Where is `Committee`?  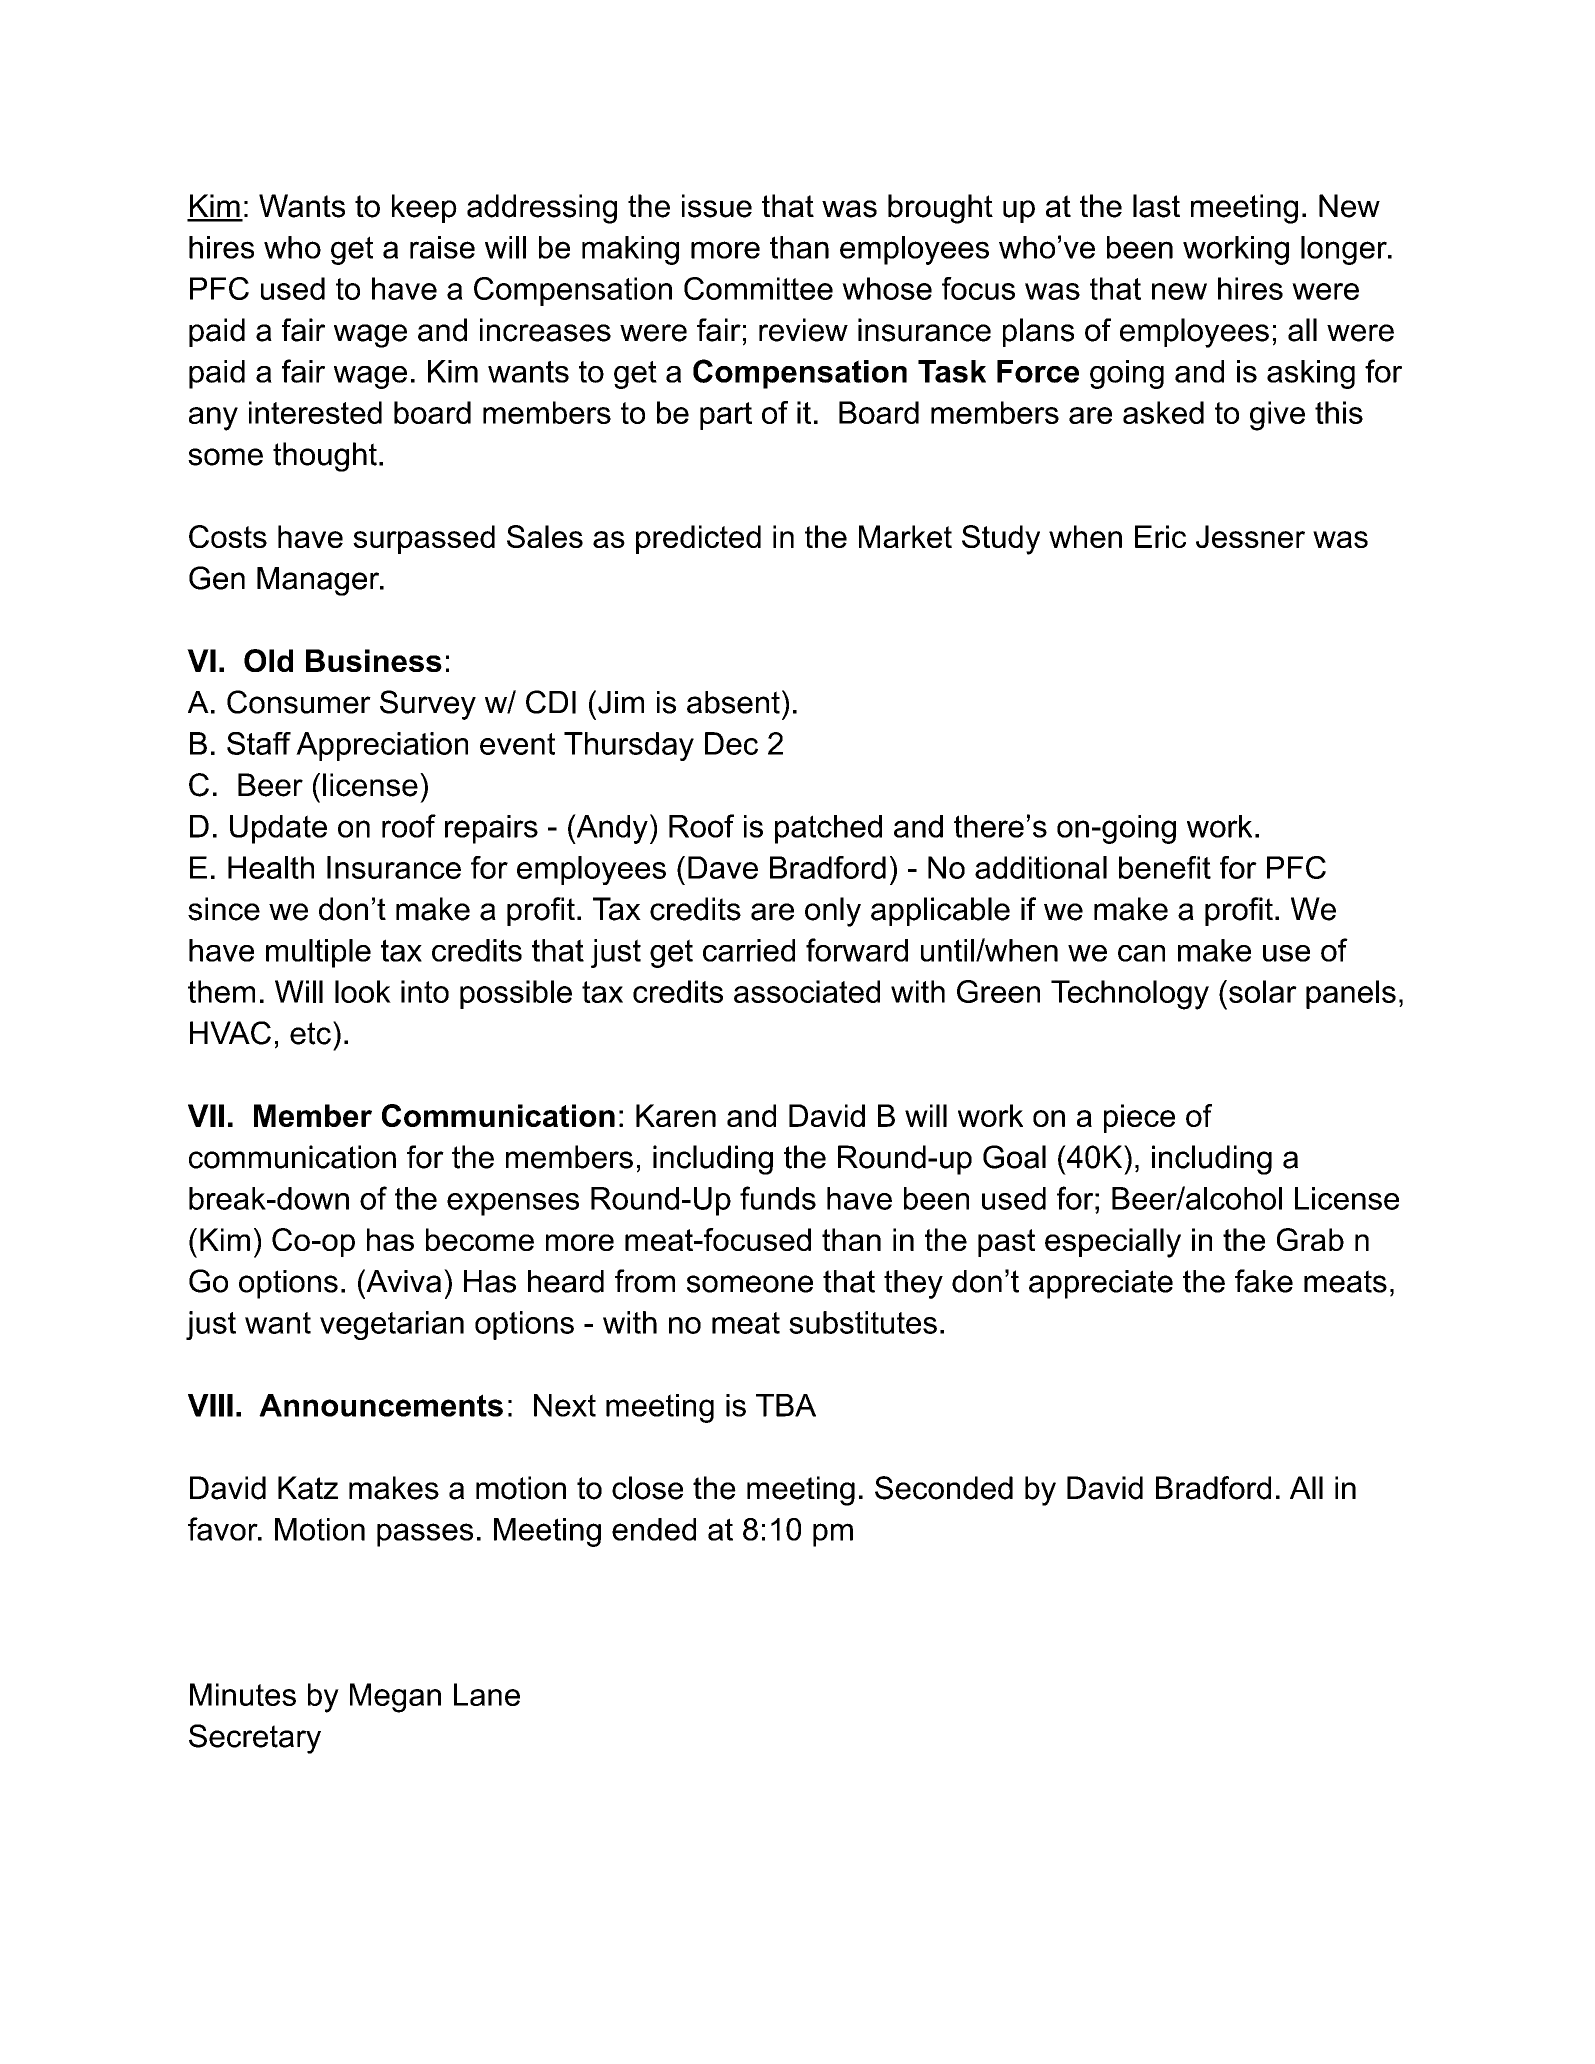 Committee is located at coordinates (758, 288).
